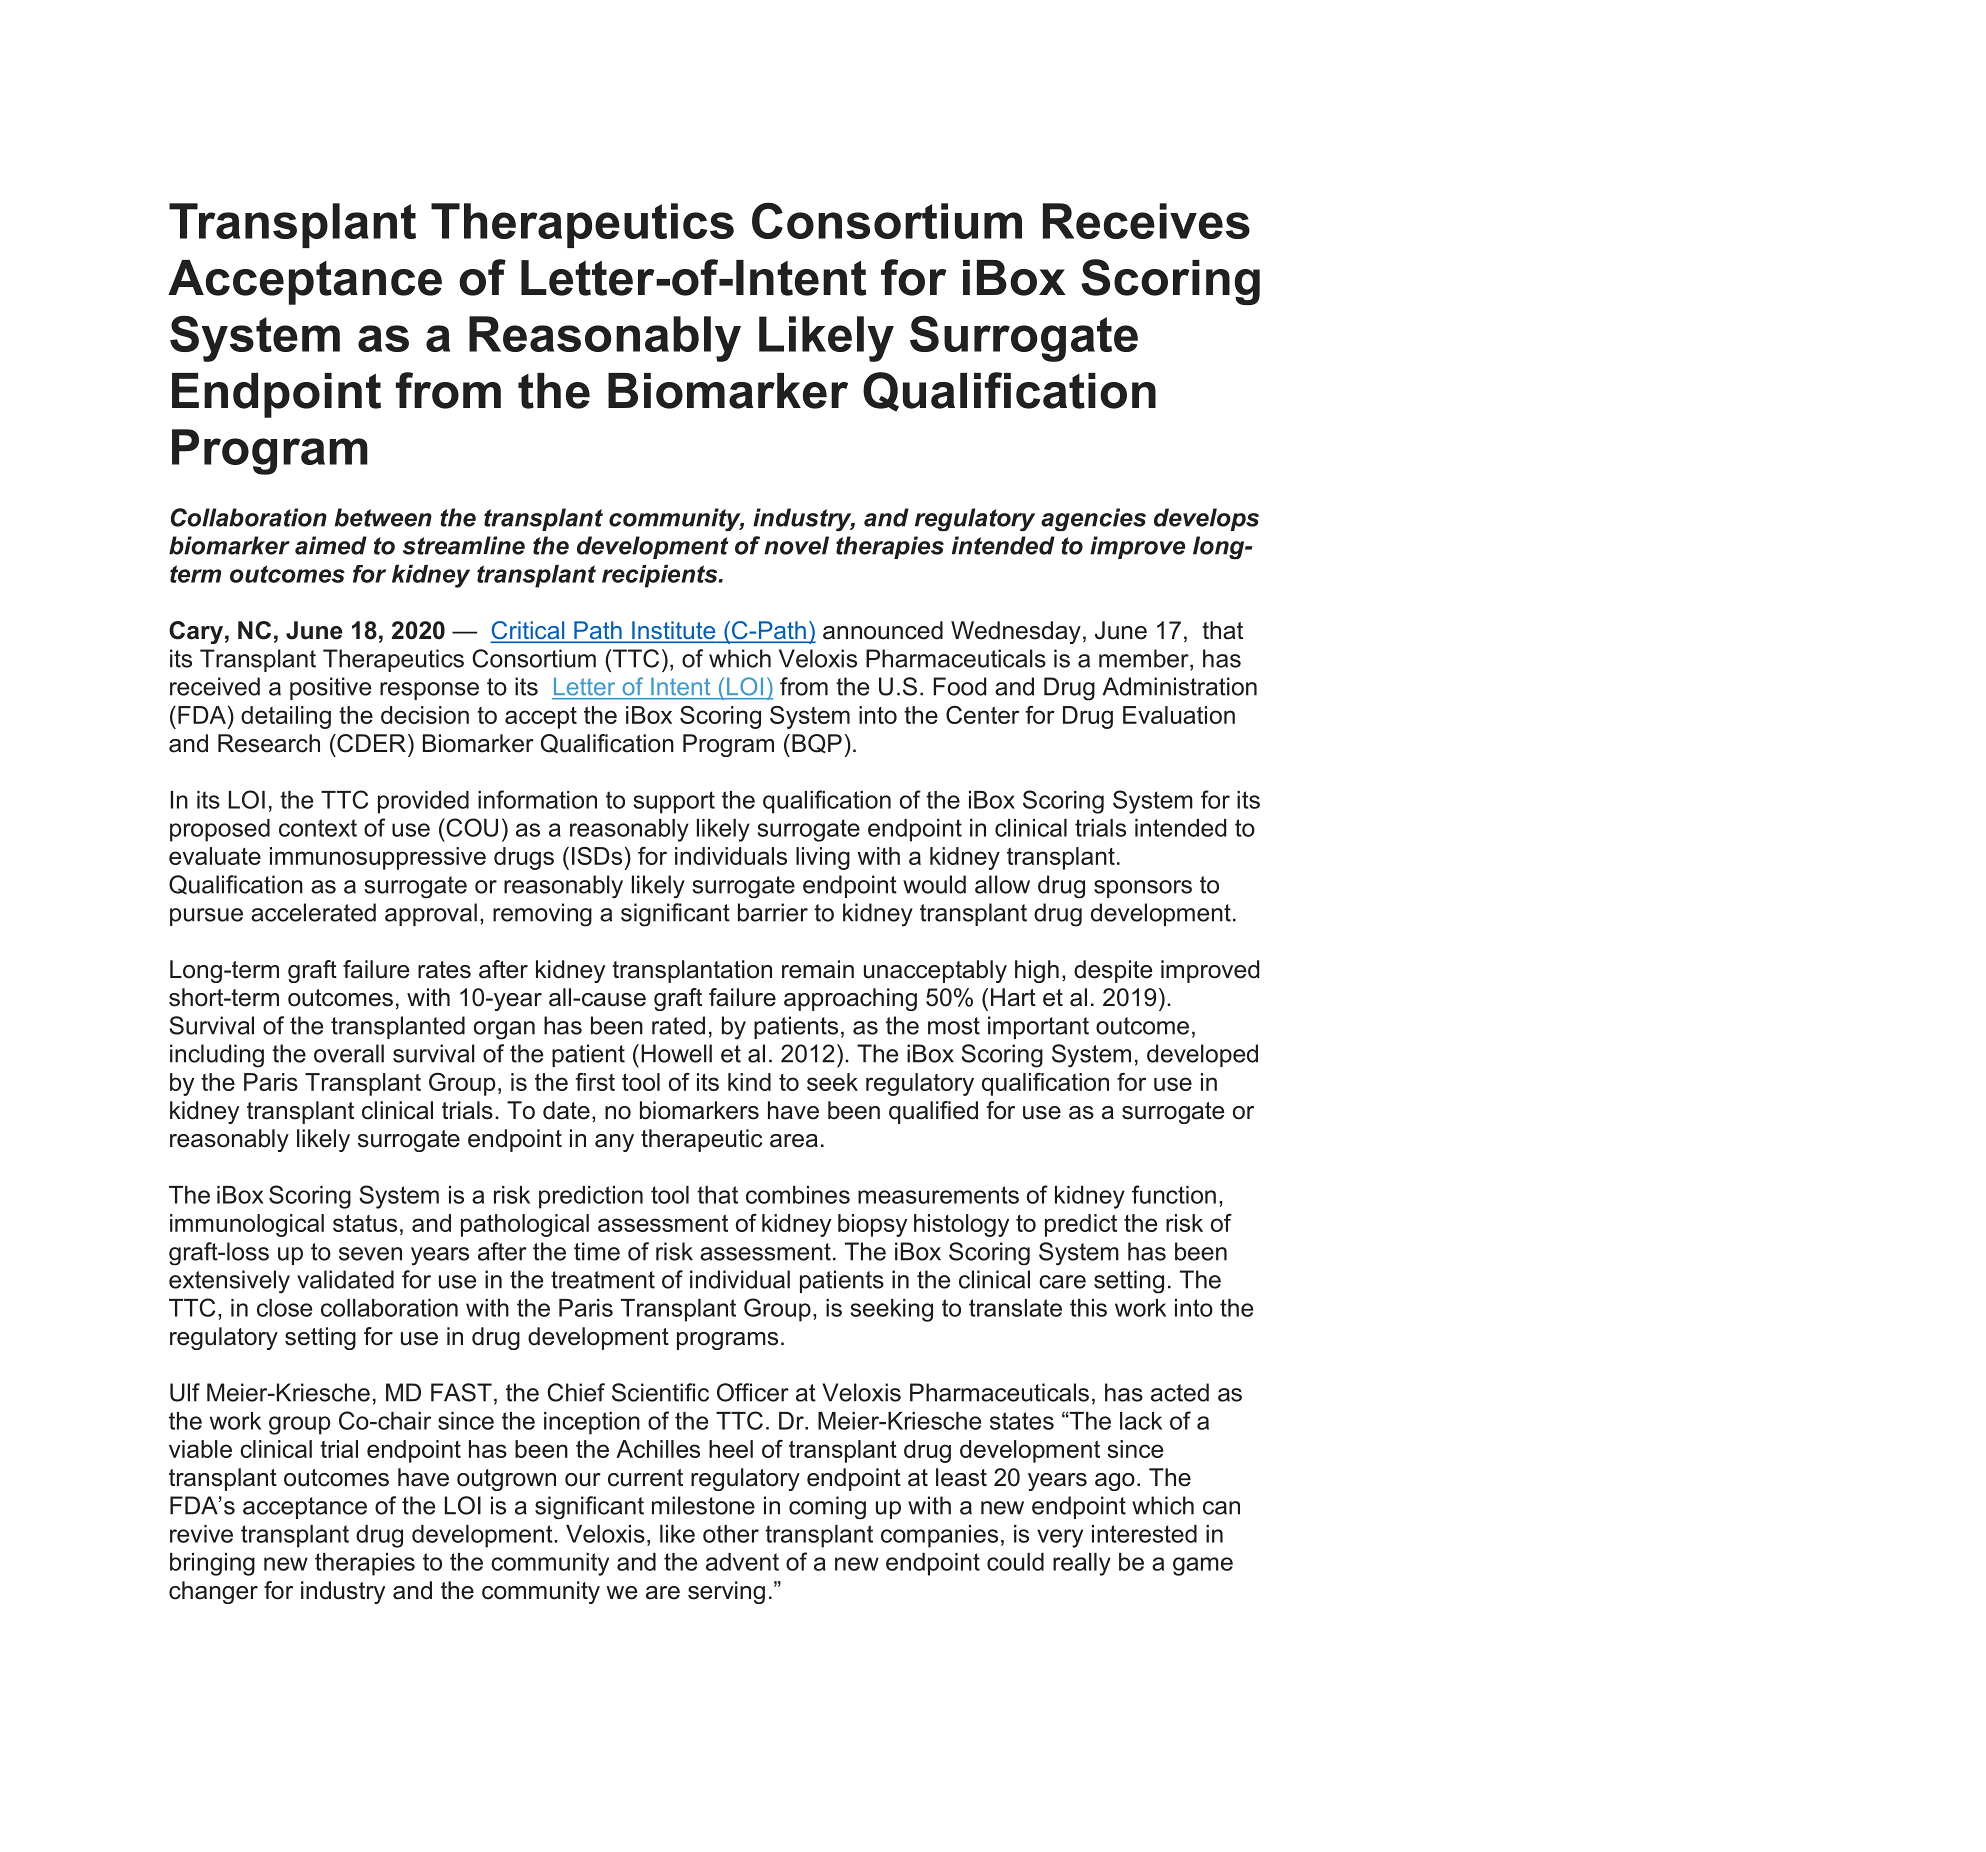  Describe the element at coordinates (1145, 659) in the screenshot. I see `member` at that location.
